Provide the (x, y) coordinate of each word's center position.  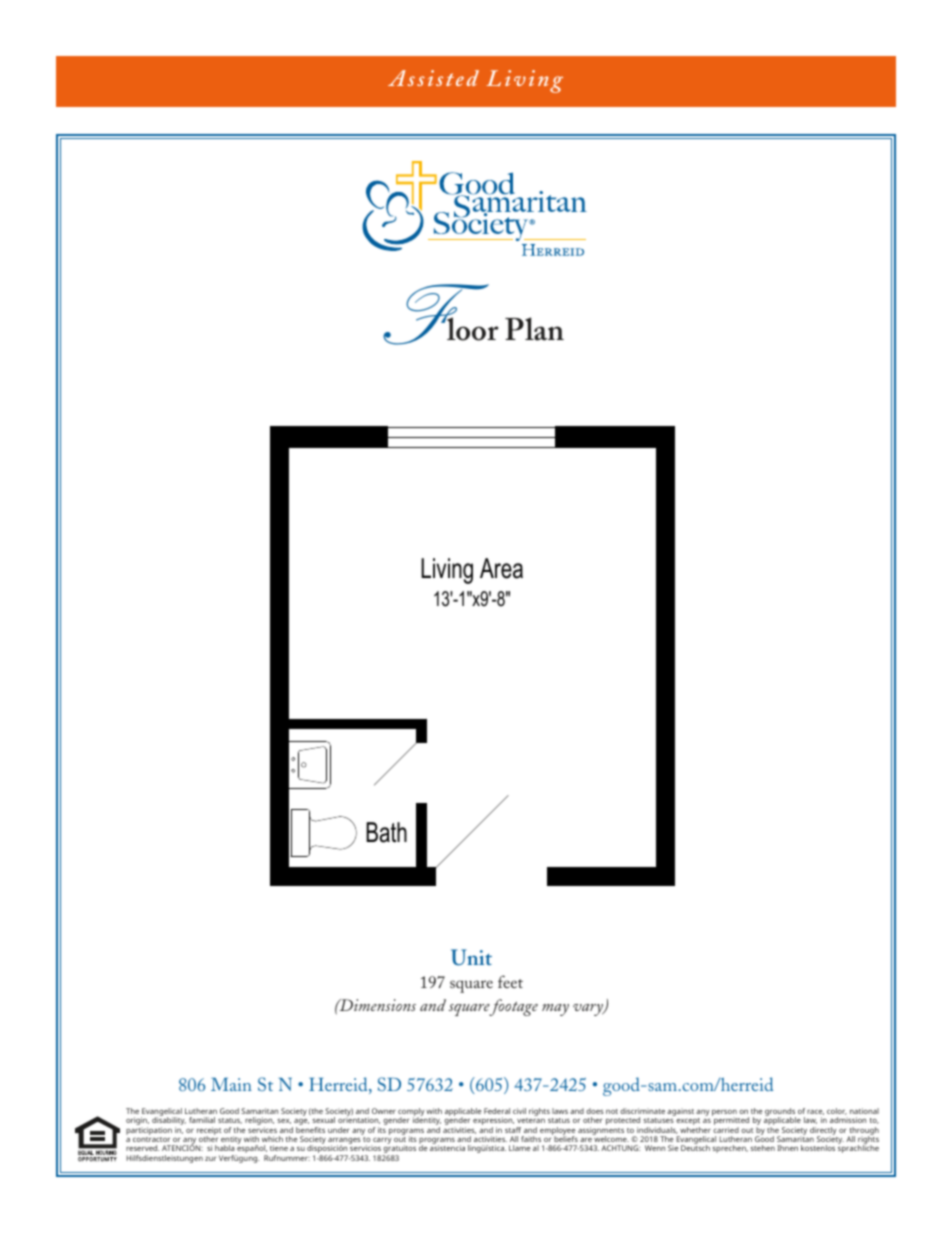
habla (225, 1148)
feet (510, 981)
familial (202, 1120)
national (864, 1111)
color (837, 1111)
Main (231, 1084)
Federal (497, 1111)
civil (519, 1111)
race (815, 1112)
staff (513, 1130)
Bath (386, 832)
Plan (534, 329)
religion (259, 1122)
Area (501, 568)
